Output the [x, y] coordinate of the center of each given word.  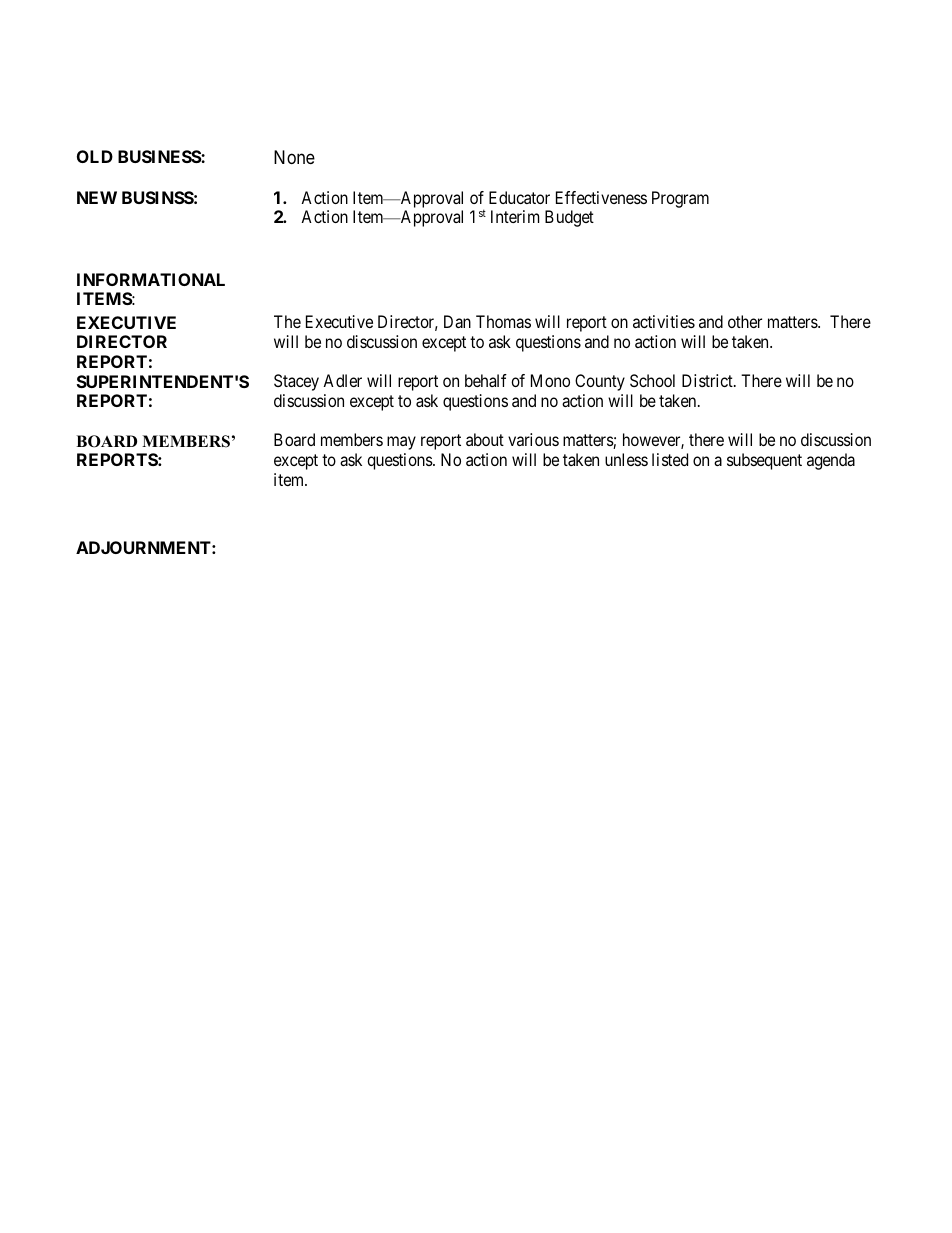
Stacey [296, 382]
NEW [97, 197]
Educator [519, 197]
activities [664, 321]
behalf [486, 380]
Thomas [503, 321]
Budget [569, 218]
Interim [515, 216]
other [745, 321]
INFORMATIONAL [151, 279]
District [708, 380]
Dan [457, 321]
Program [680, 199]
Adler [342, 380]
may [401, 443]
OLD [95, 156]
